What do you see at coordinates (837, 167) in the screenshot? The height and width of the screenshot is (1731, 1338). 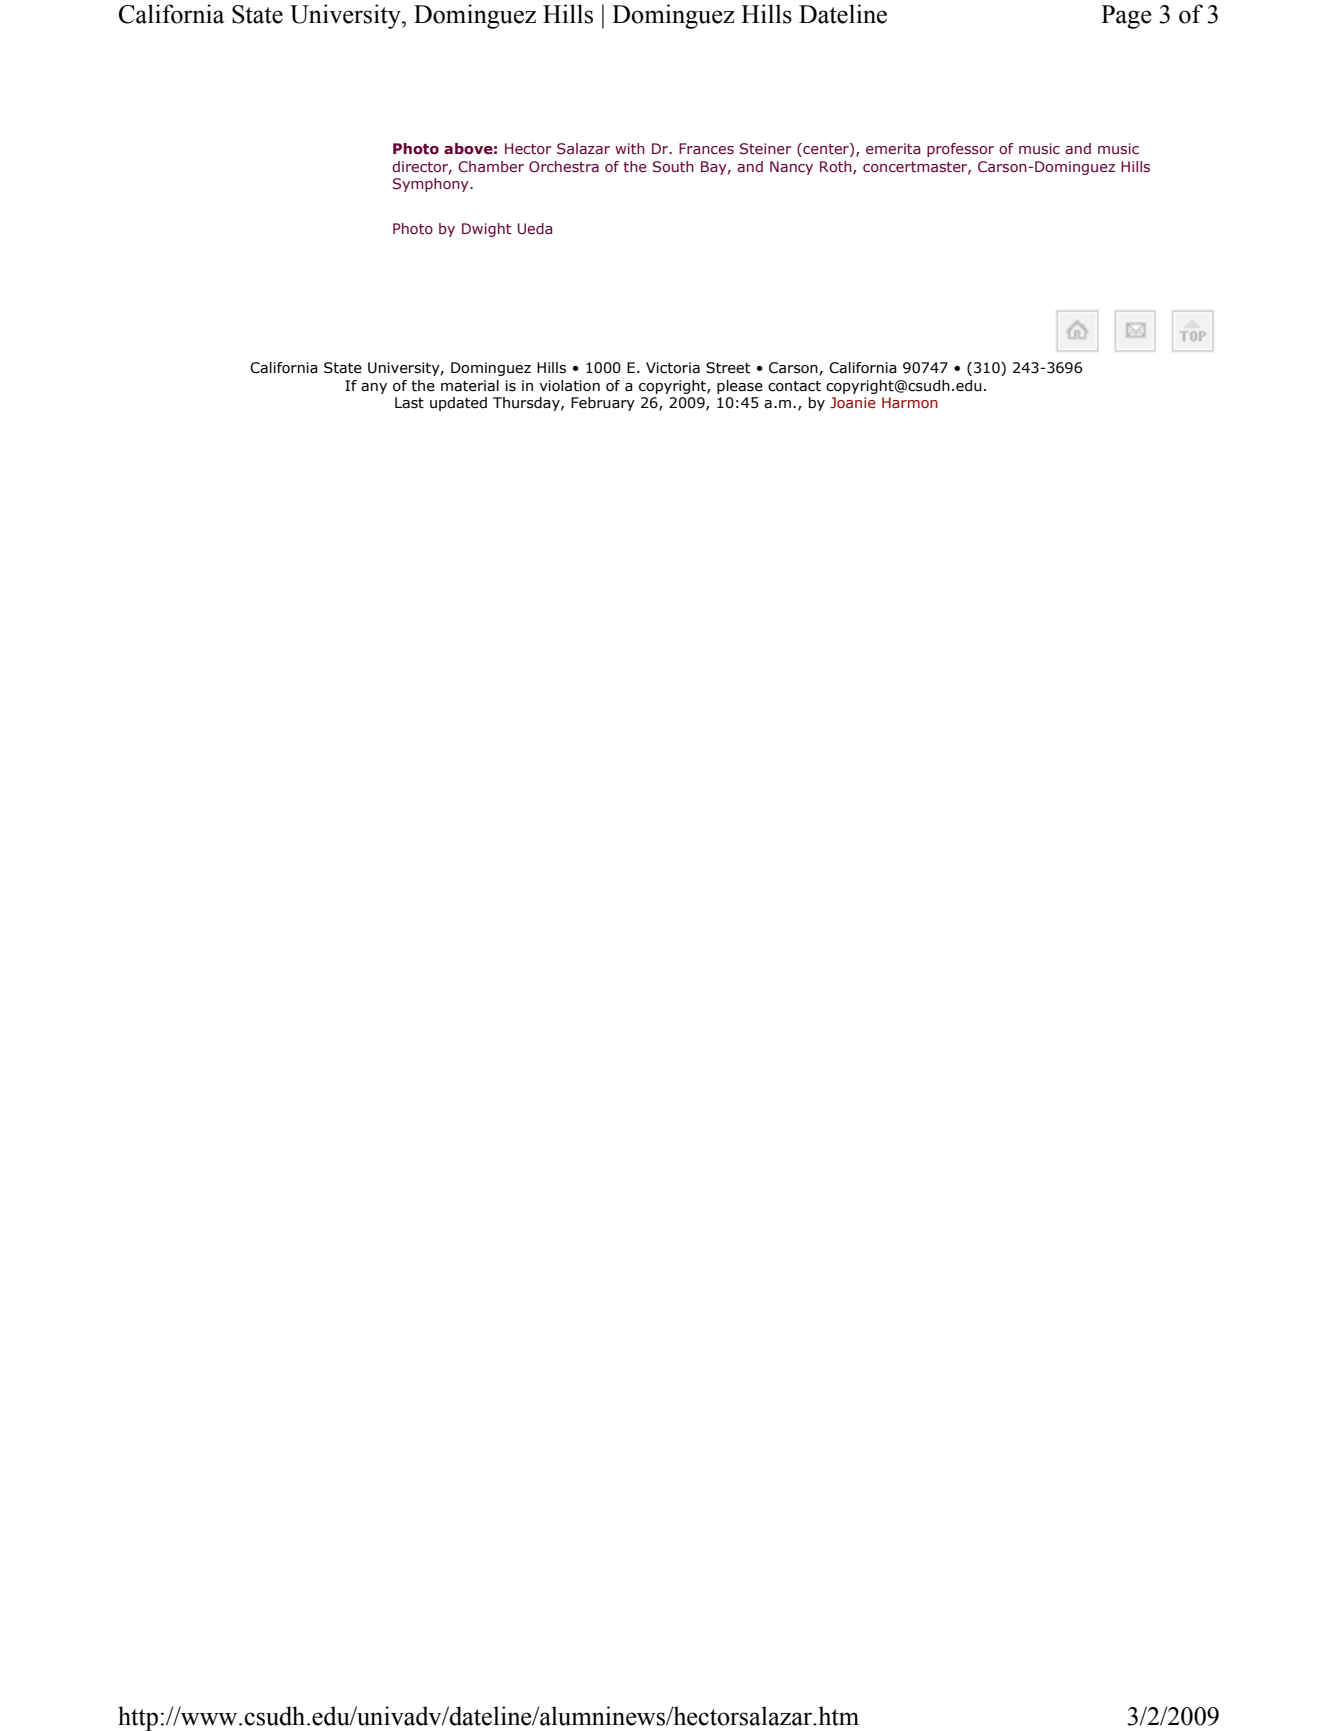 I see `Roth` at bounding box center [837, 167].
